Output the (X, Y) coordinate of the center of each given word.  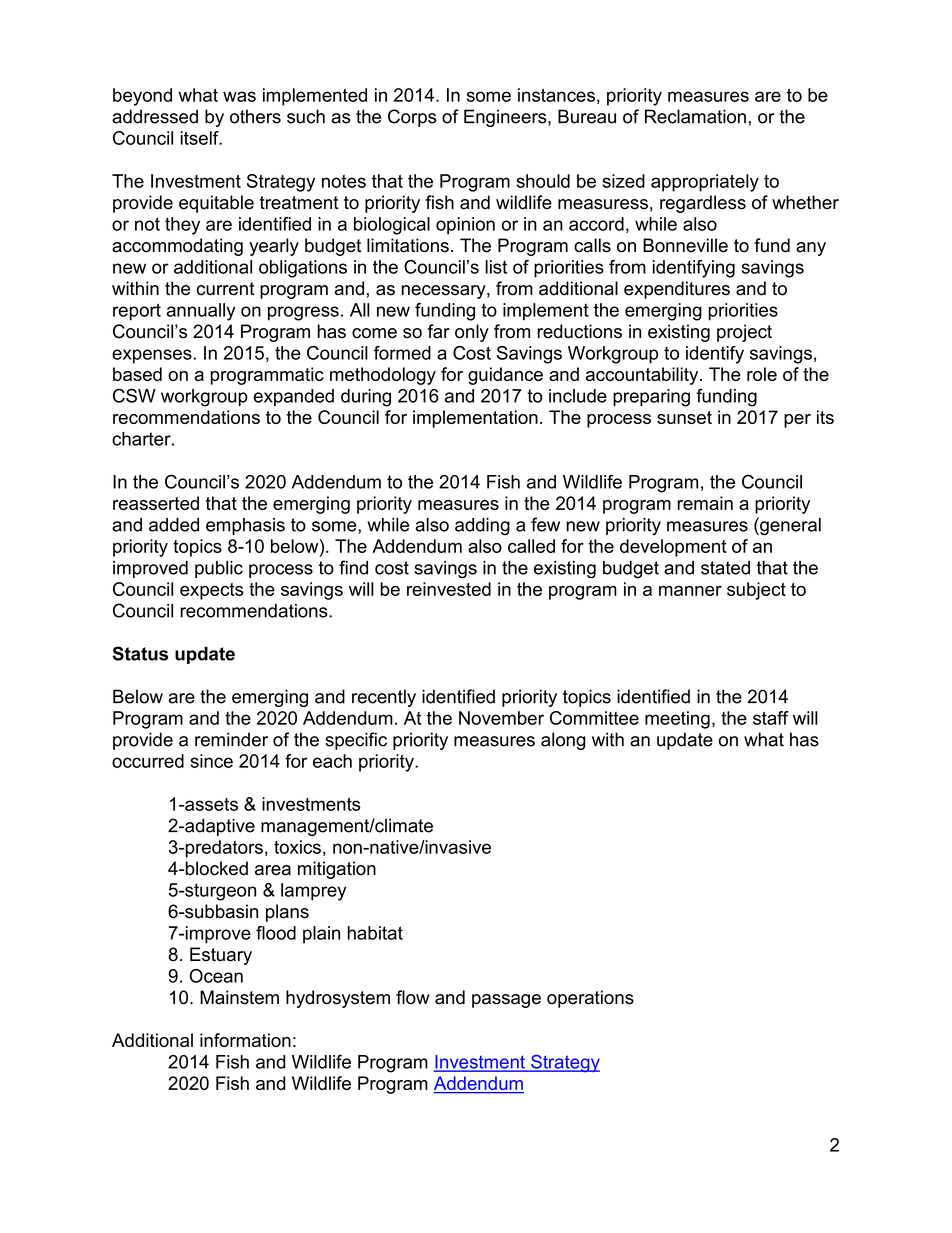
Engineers (506, 118)
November (501, 718)
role (762, 374)
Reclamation (695, 116)
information (245, 1040)
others (255, 116)
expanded (293, 397)
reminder (231, 739)
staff (771, 718)
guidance (505, 376)
